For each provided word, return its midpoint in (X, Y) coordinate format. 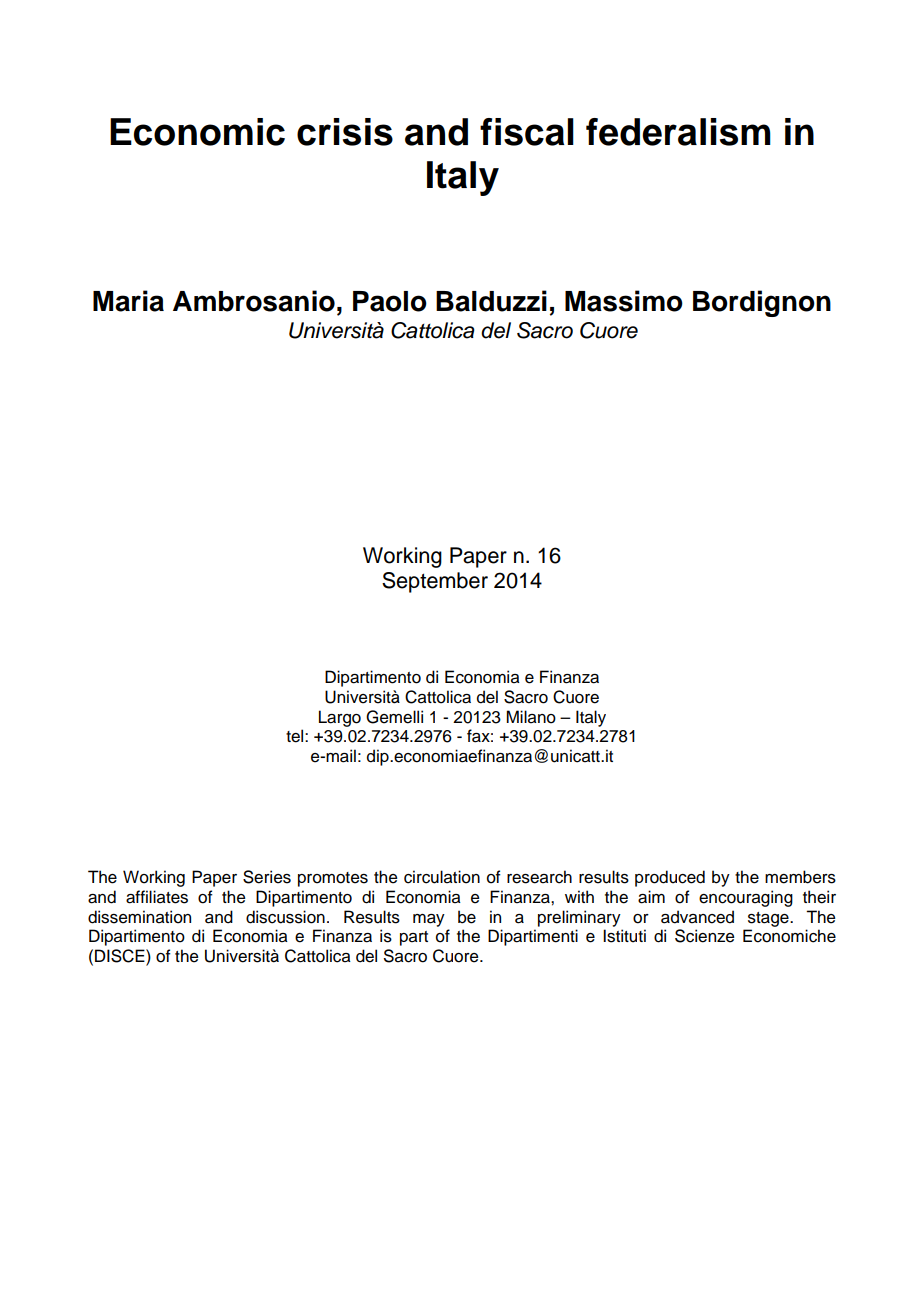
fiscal (527, 132)
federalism (678, 132)
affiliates (157, 897)
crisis (345, 132)
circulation (442, 877)
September (435, 582)
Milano (531, 717)
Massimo (624, 301)
